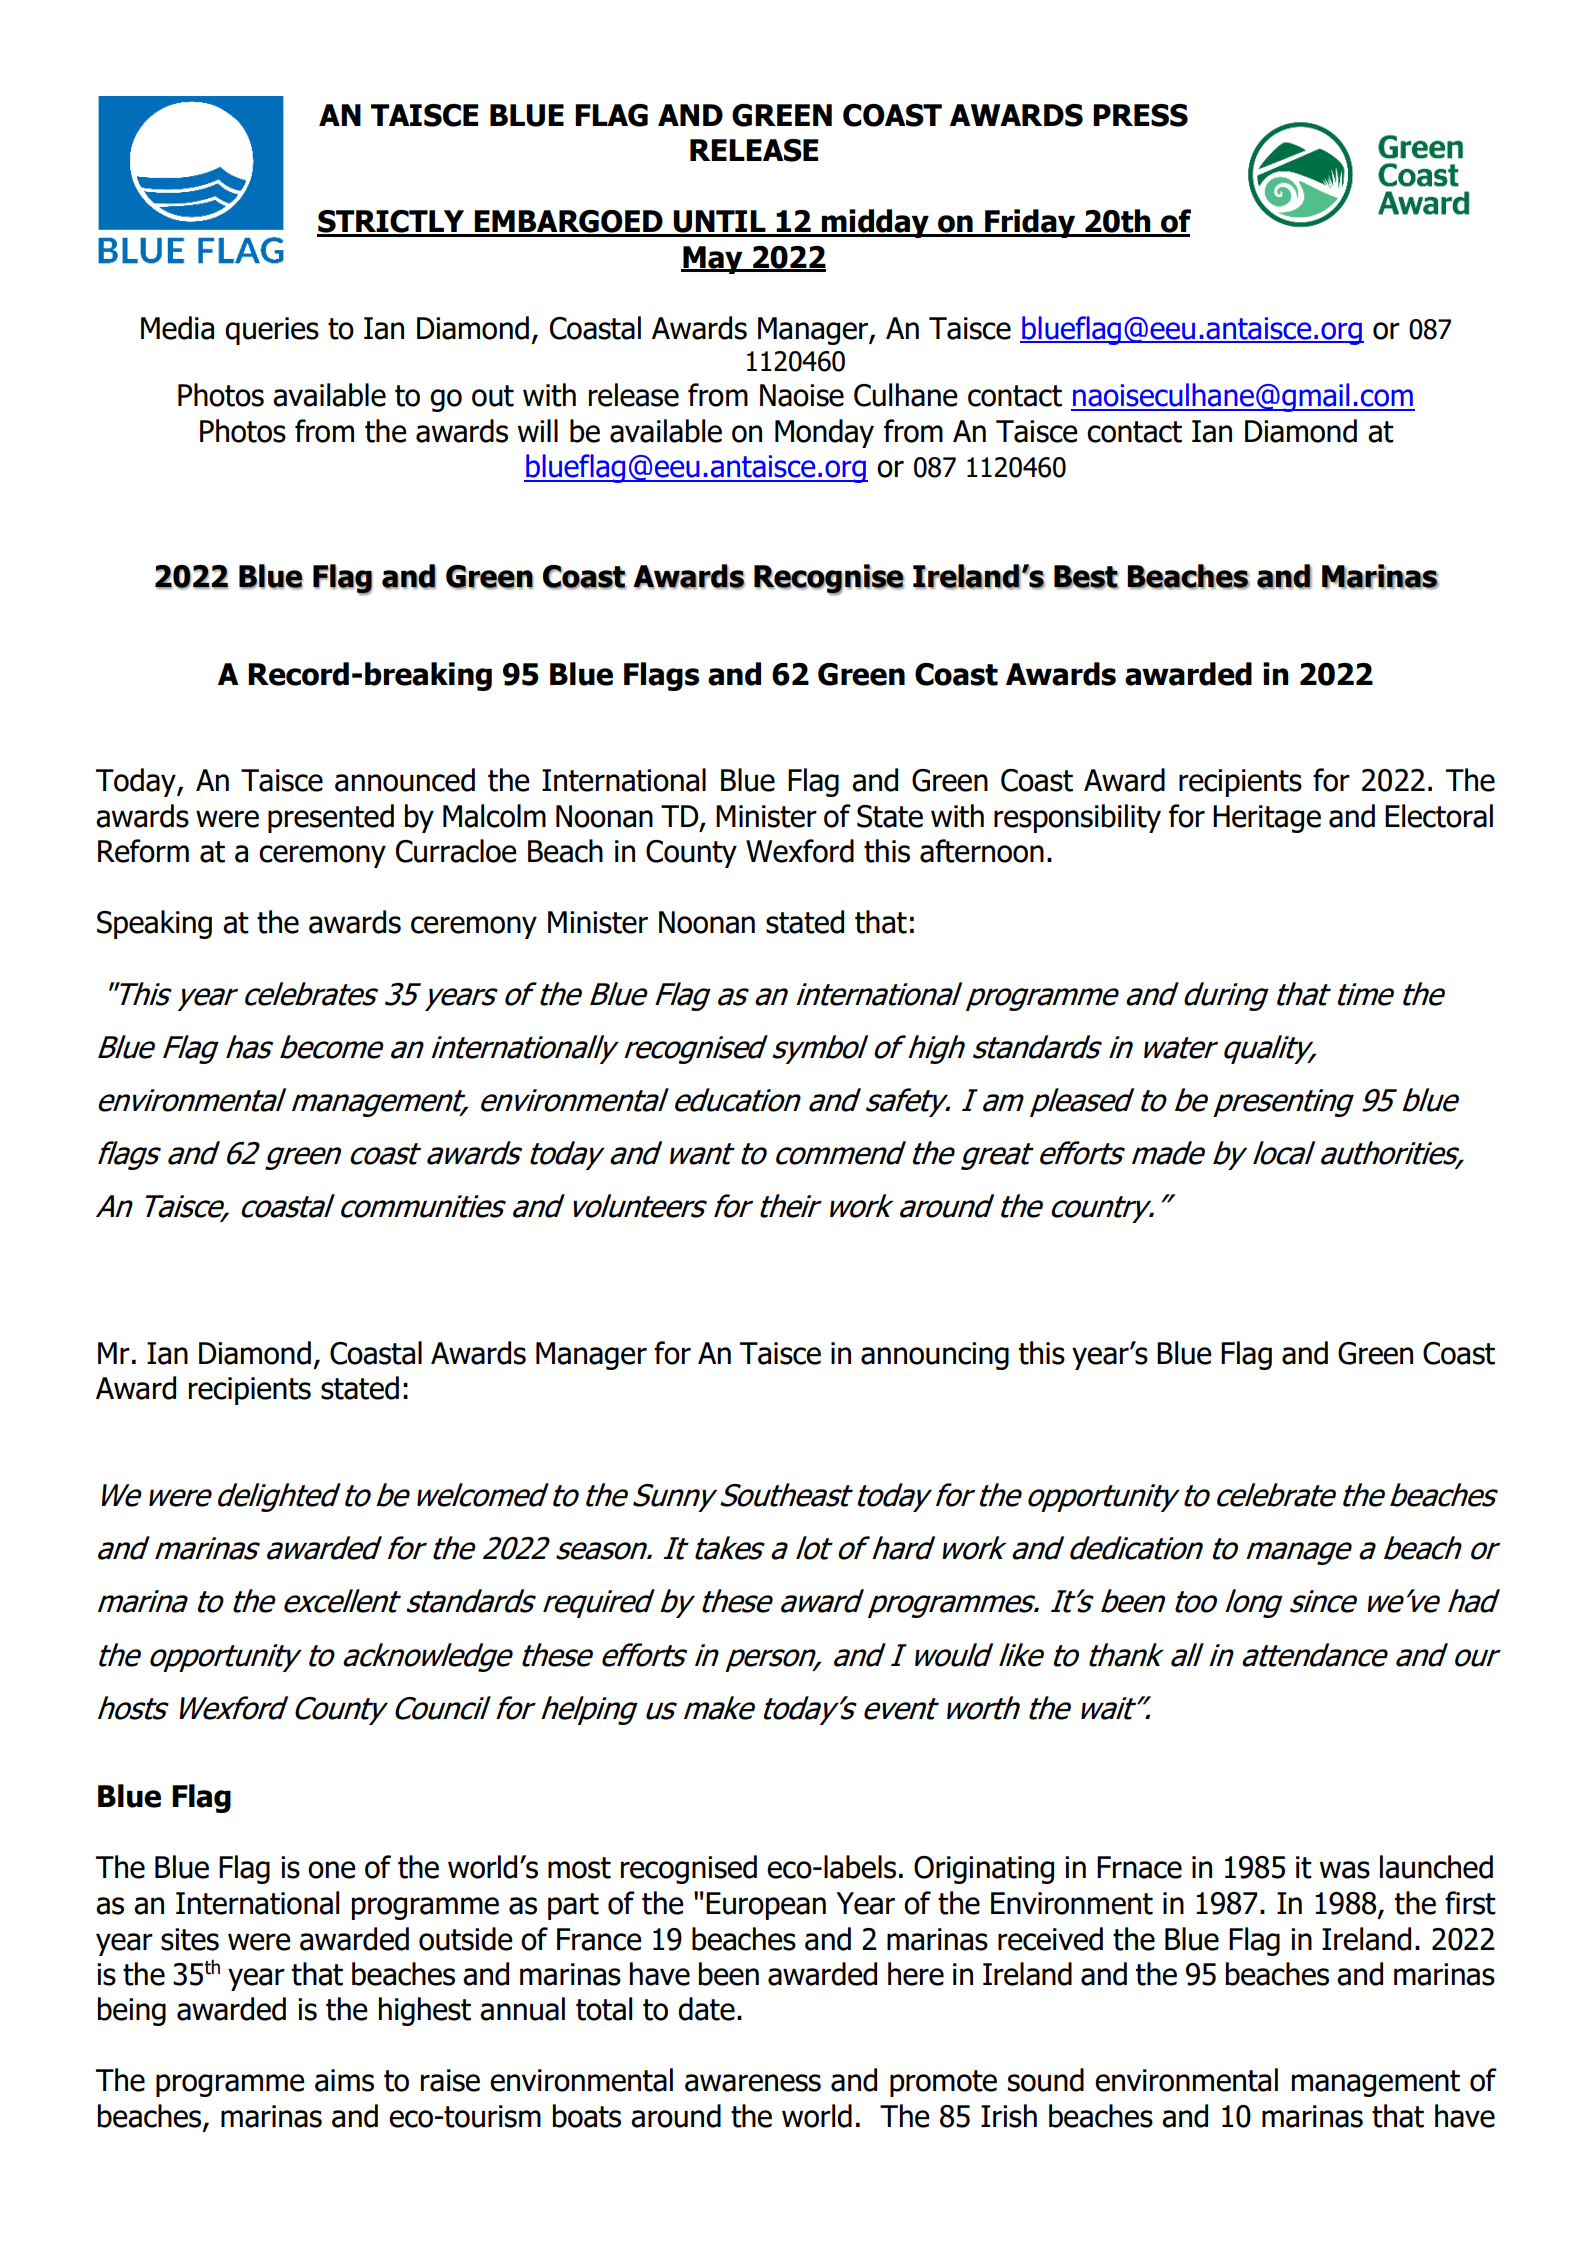 This document has width=1591, height=2250. I want to click on aims, so click(344, 2080).
